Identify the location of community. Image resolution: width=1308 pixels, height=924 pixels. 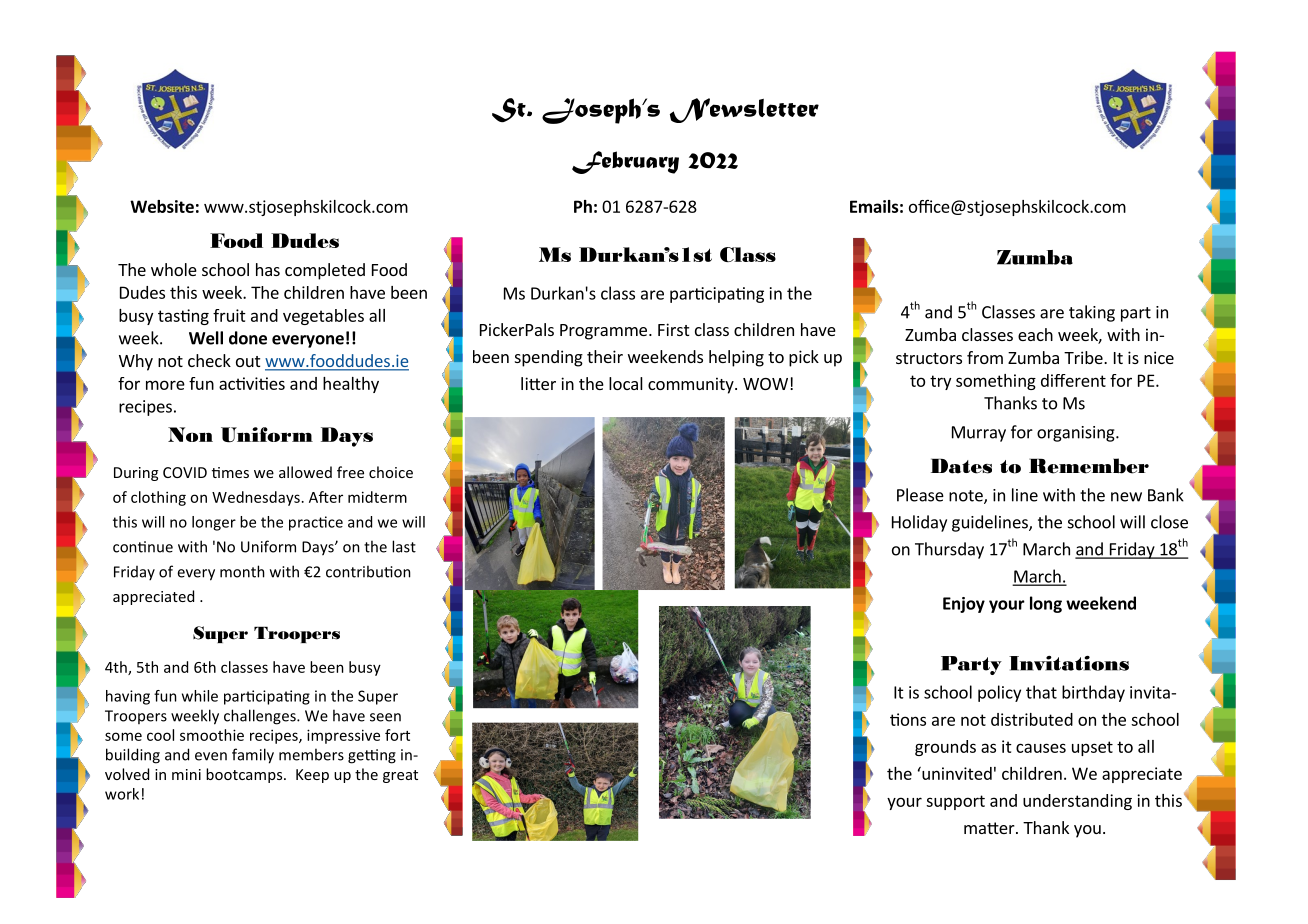
(692, 385).
